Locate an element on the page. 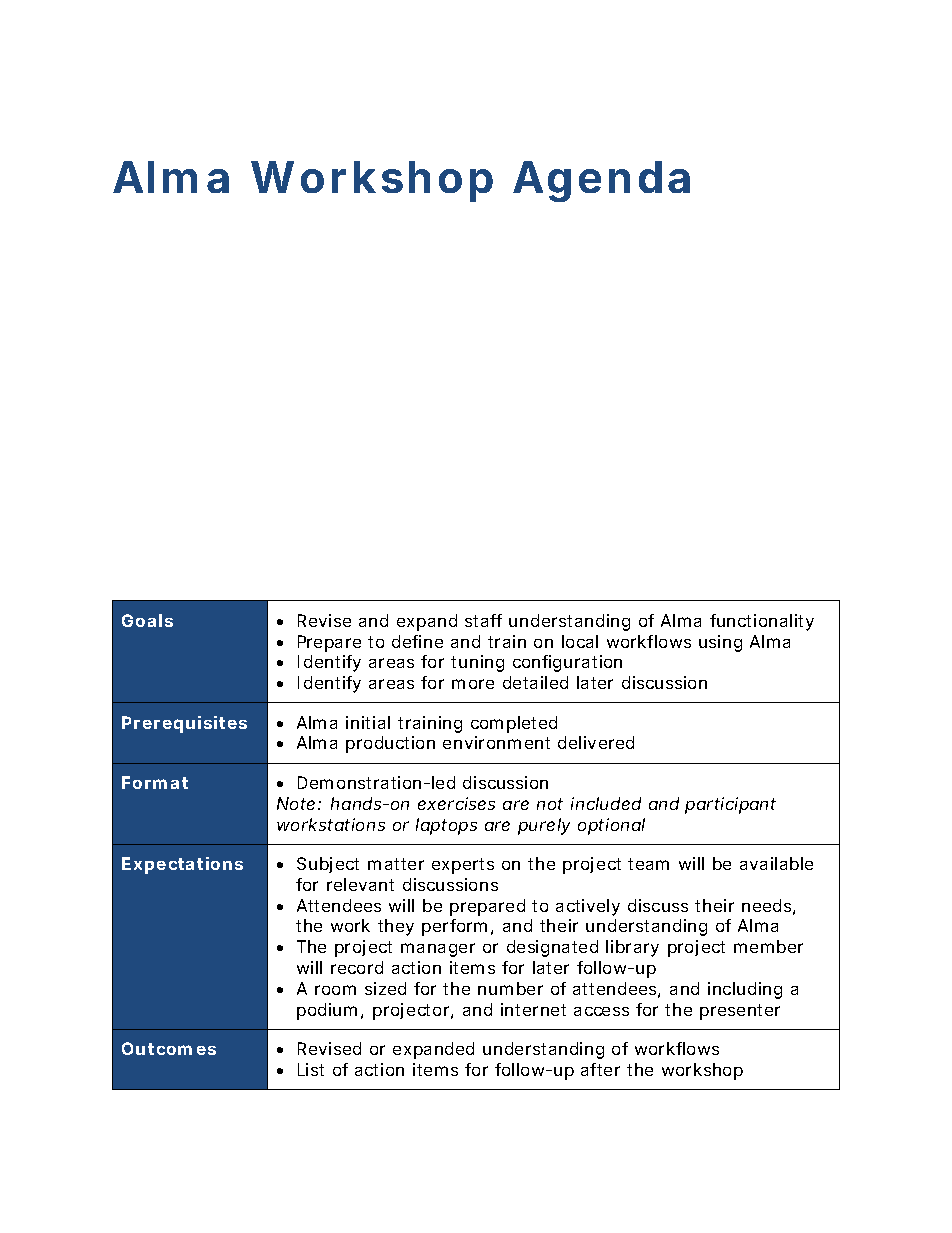 Image resolution: width=952 pixels, height=1233 pixels. Outcomes is located at coordinates (169, 1048).
